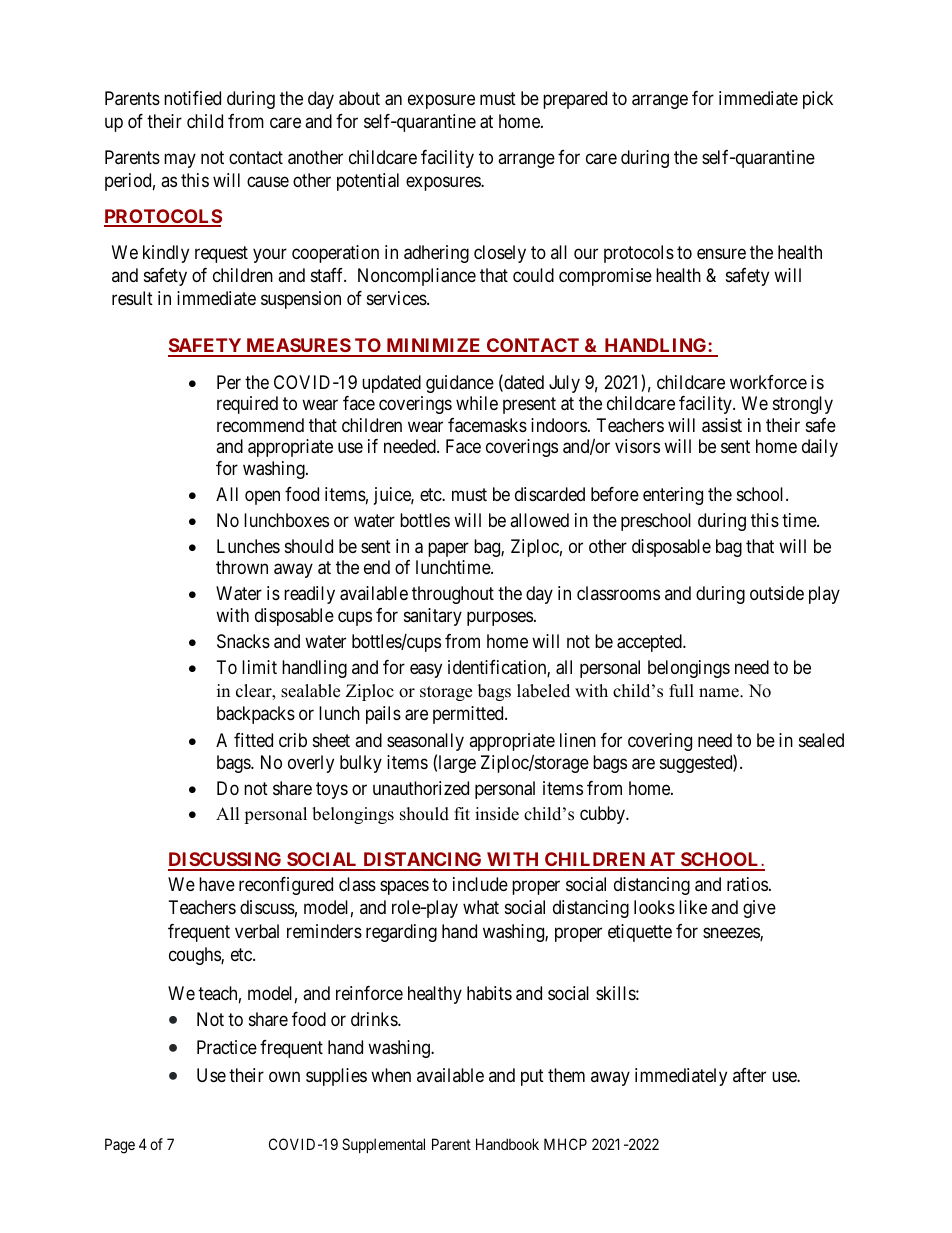 The image size is (952, 1233). Describe the element at coordinates (749, 1075) in the image. I see `after` at that location.
